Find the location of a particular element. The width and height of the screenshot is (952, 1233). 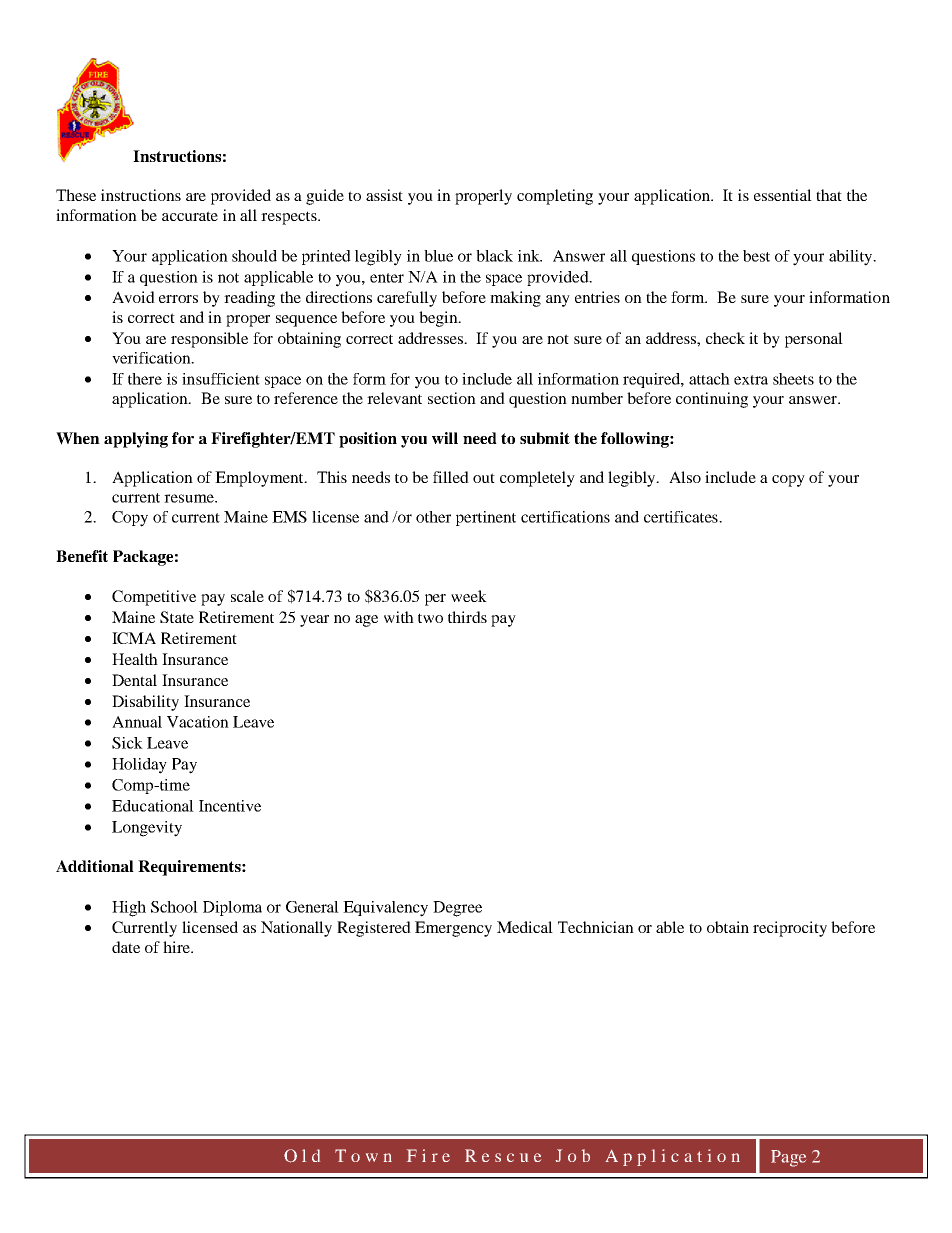

reciprocity is located at coordinates (790, 929).
